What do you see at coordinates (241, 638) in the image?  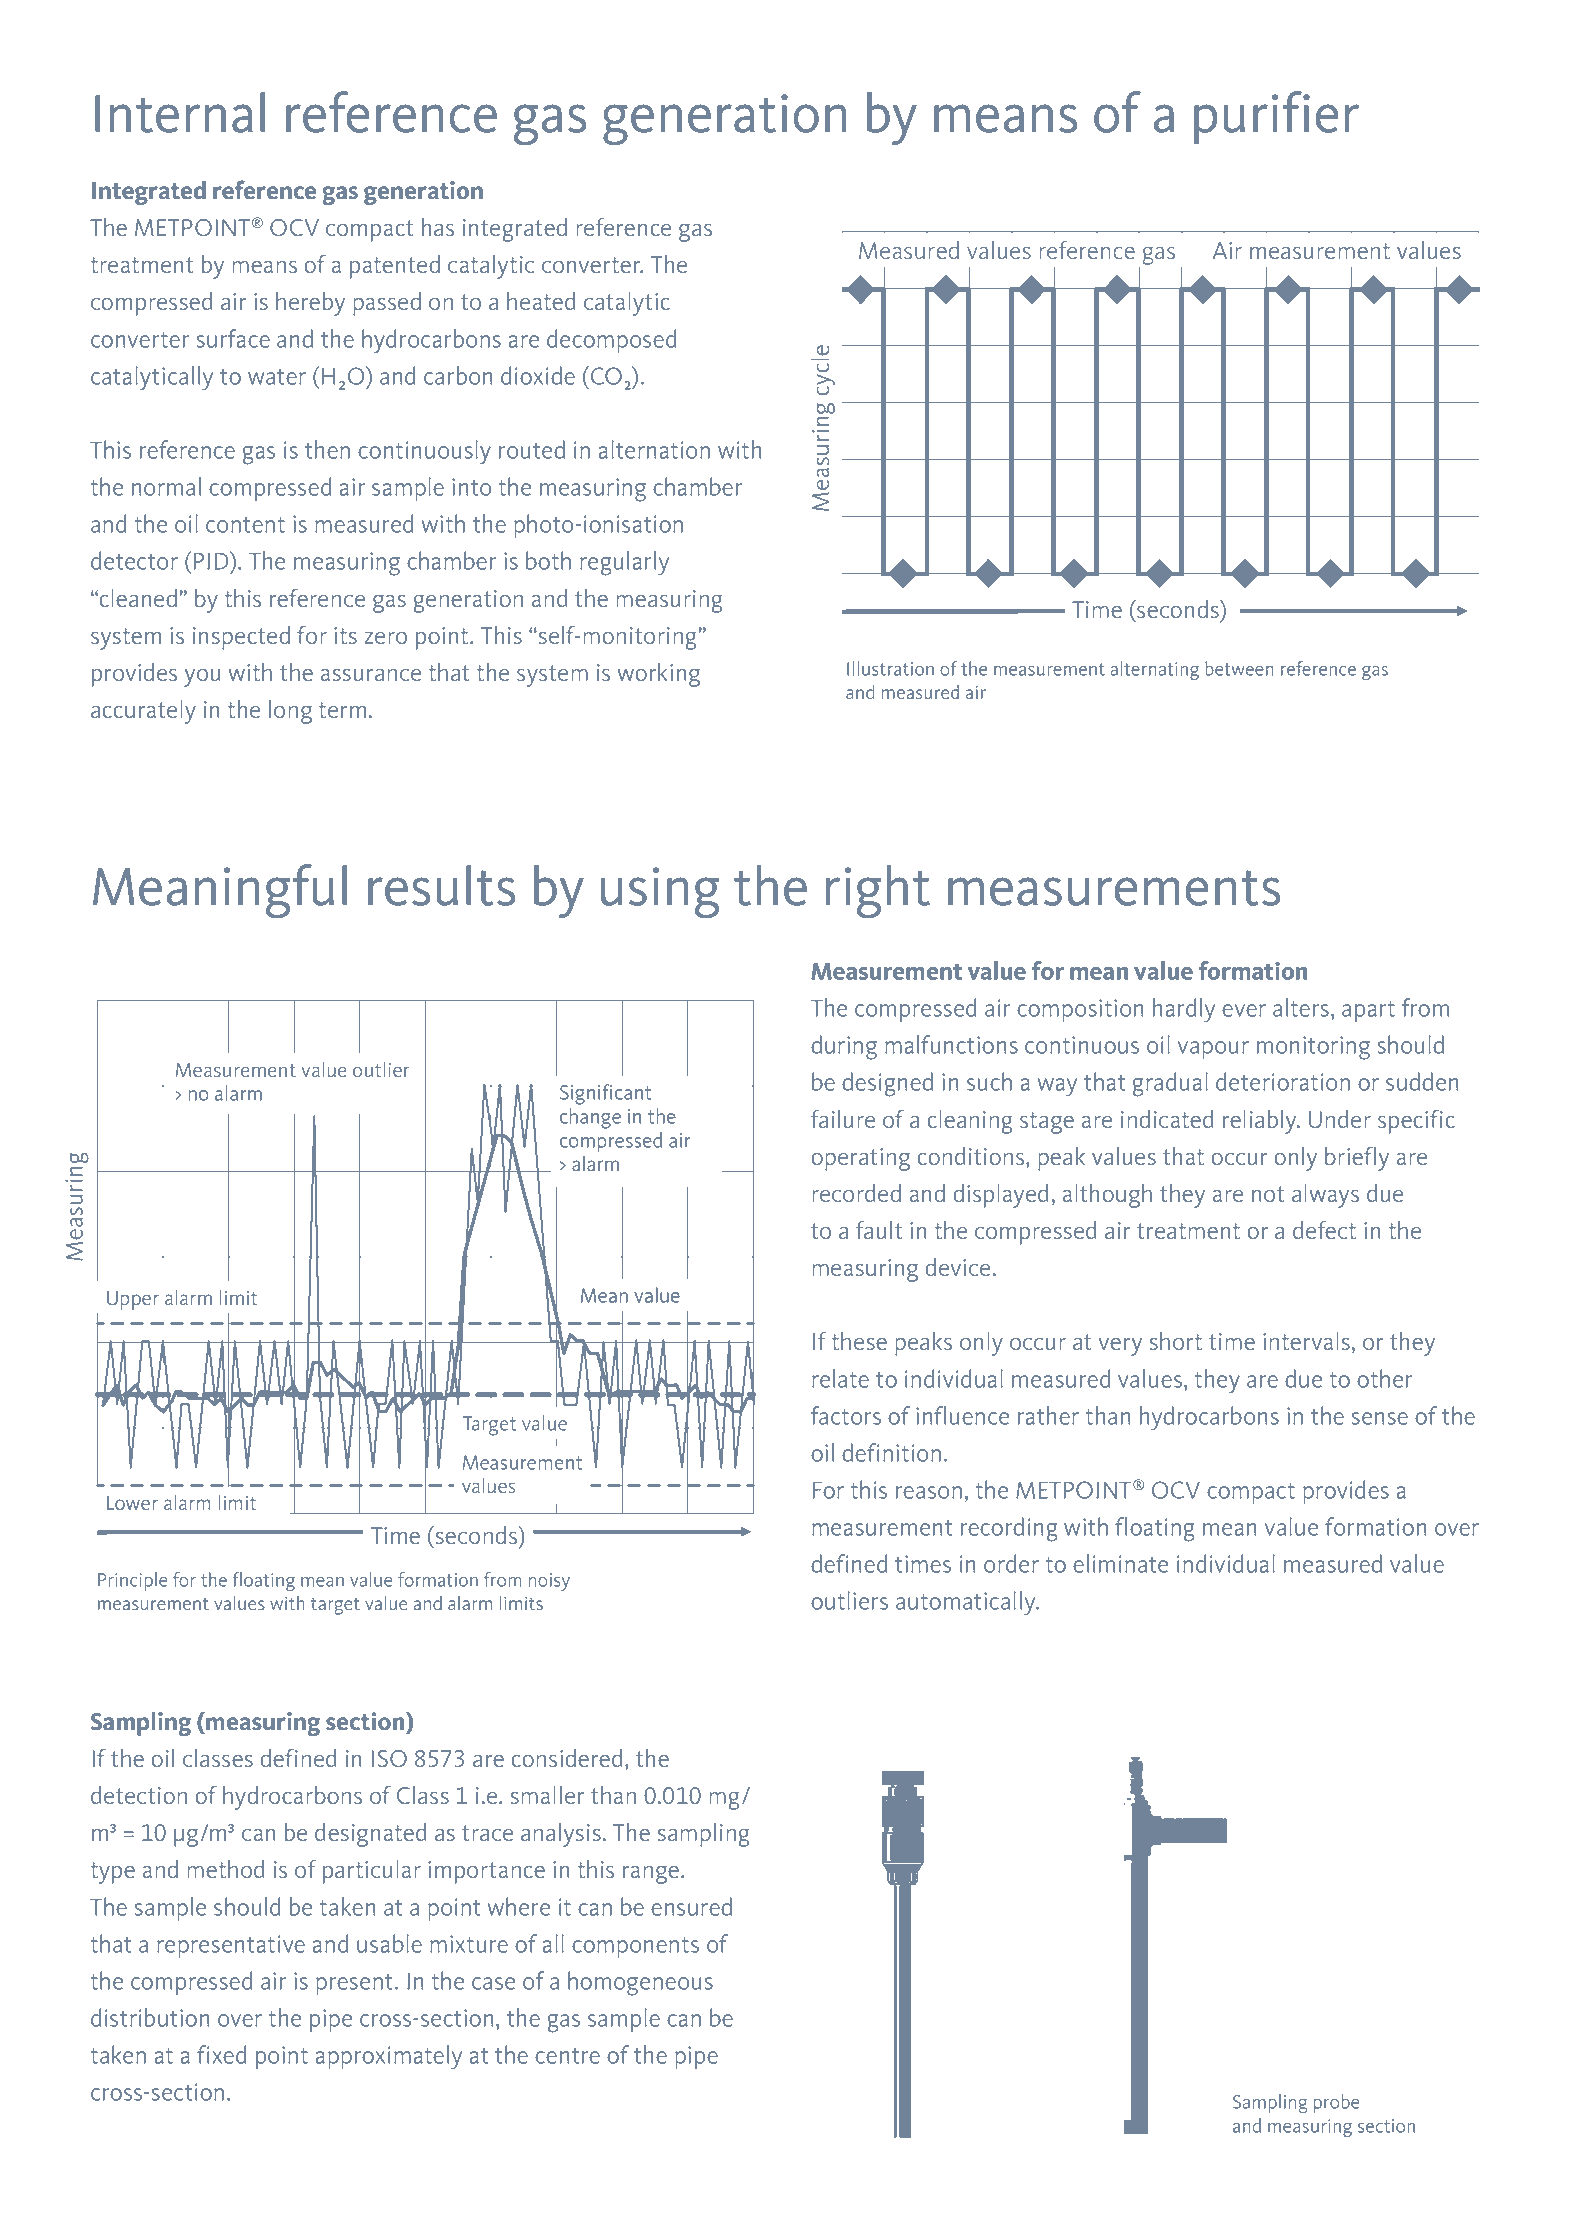 I see `inspected` at bounding box center [241, 638].
